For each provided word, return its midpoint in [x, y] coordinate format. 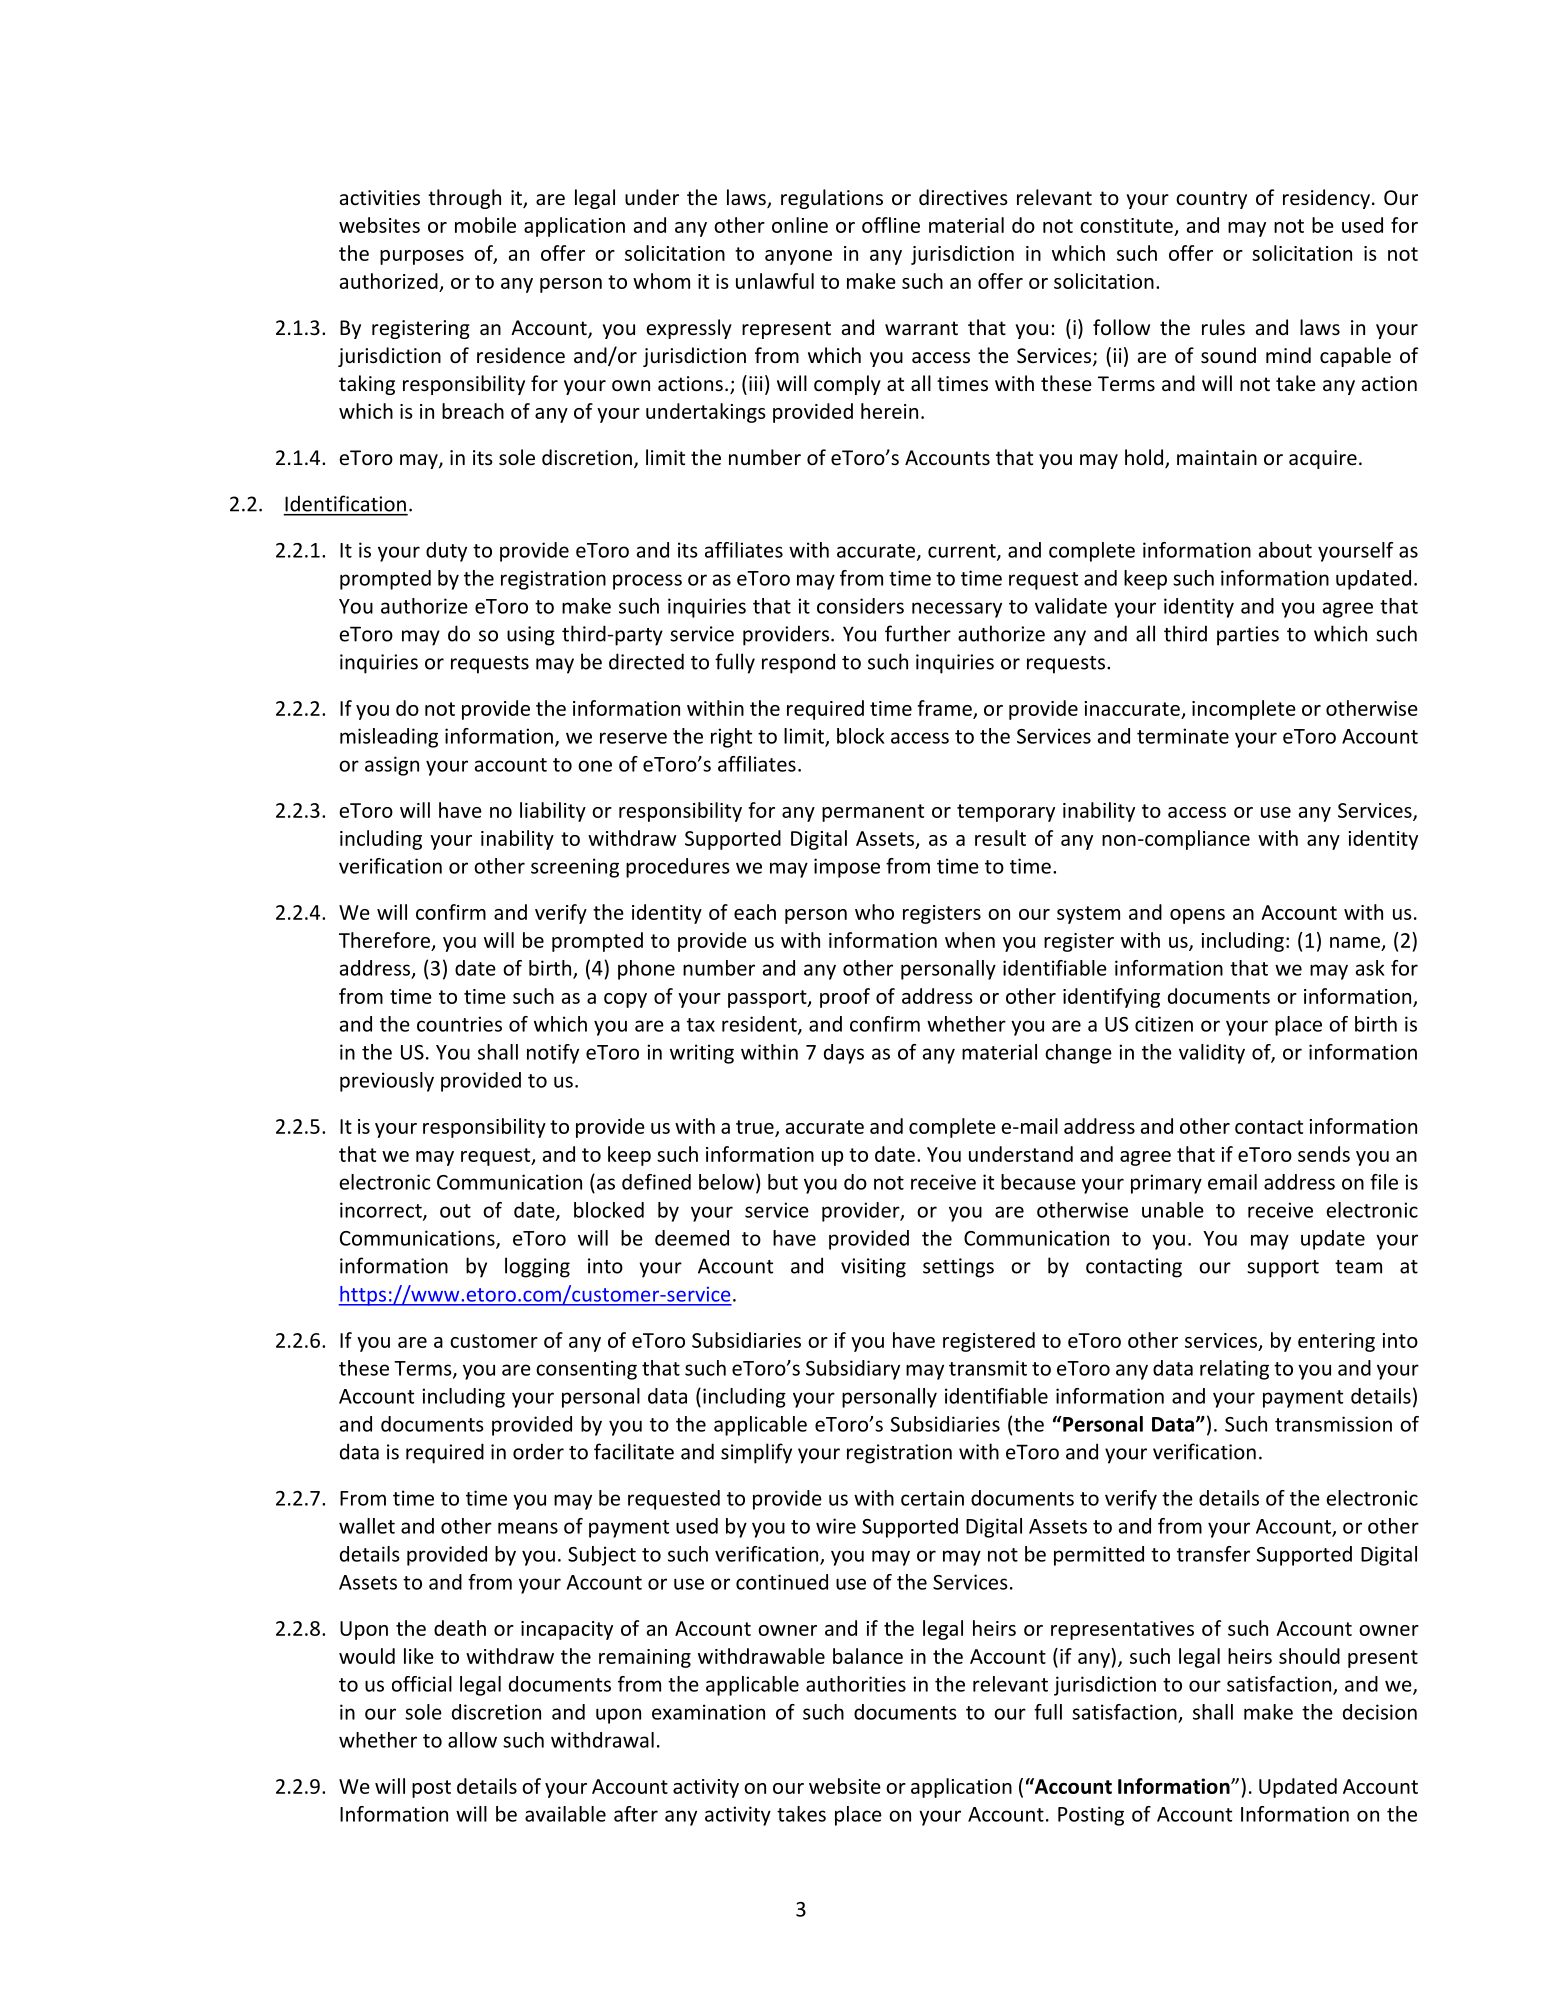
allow [472, 1740]
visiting [873, 1268]
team [1358, 1267]
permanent [873, 813]
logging [537, 1267]
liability [553, 812]
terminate [1183, 736]
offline [891, 225]
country [1211, 200]
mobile [485, 225]
